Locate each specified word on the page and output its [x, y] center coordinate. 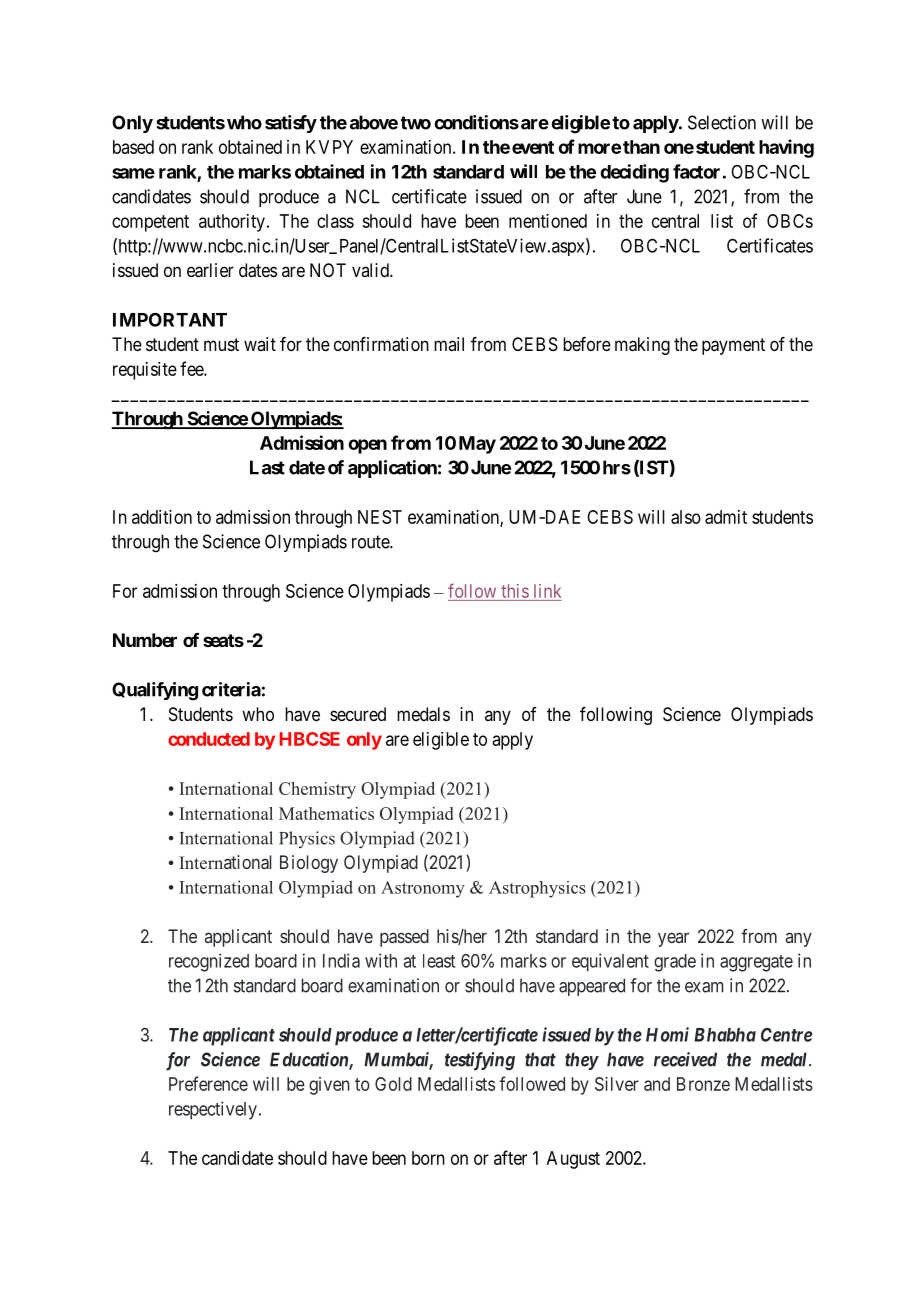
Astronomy [423, 889]
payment [733, 346]
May [477, 445]
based [133, 147]
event [533, 147]
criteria [231, 689]
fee [192, 368]
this [515, 591]
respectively [213, 1110]
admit [726, 517]
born [428, 1158]
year [673, 939]
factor [696, 171]
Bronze [703, 1084]
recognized [209, 962]
